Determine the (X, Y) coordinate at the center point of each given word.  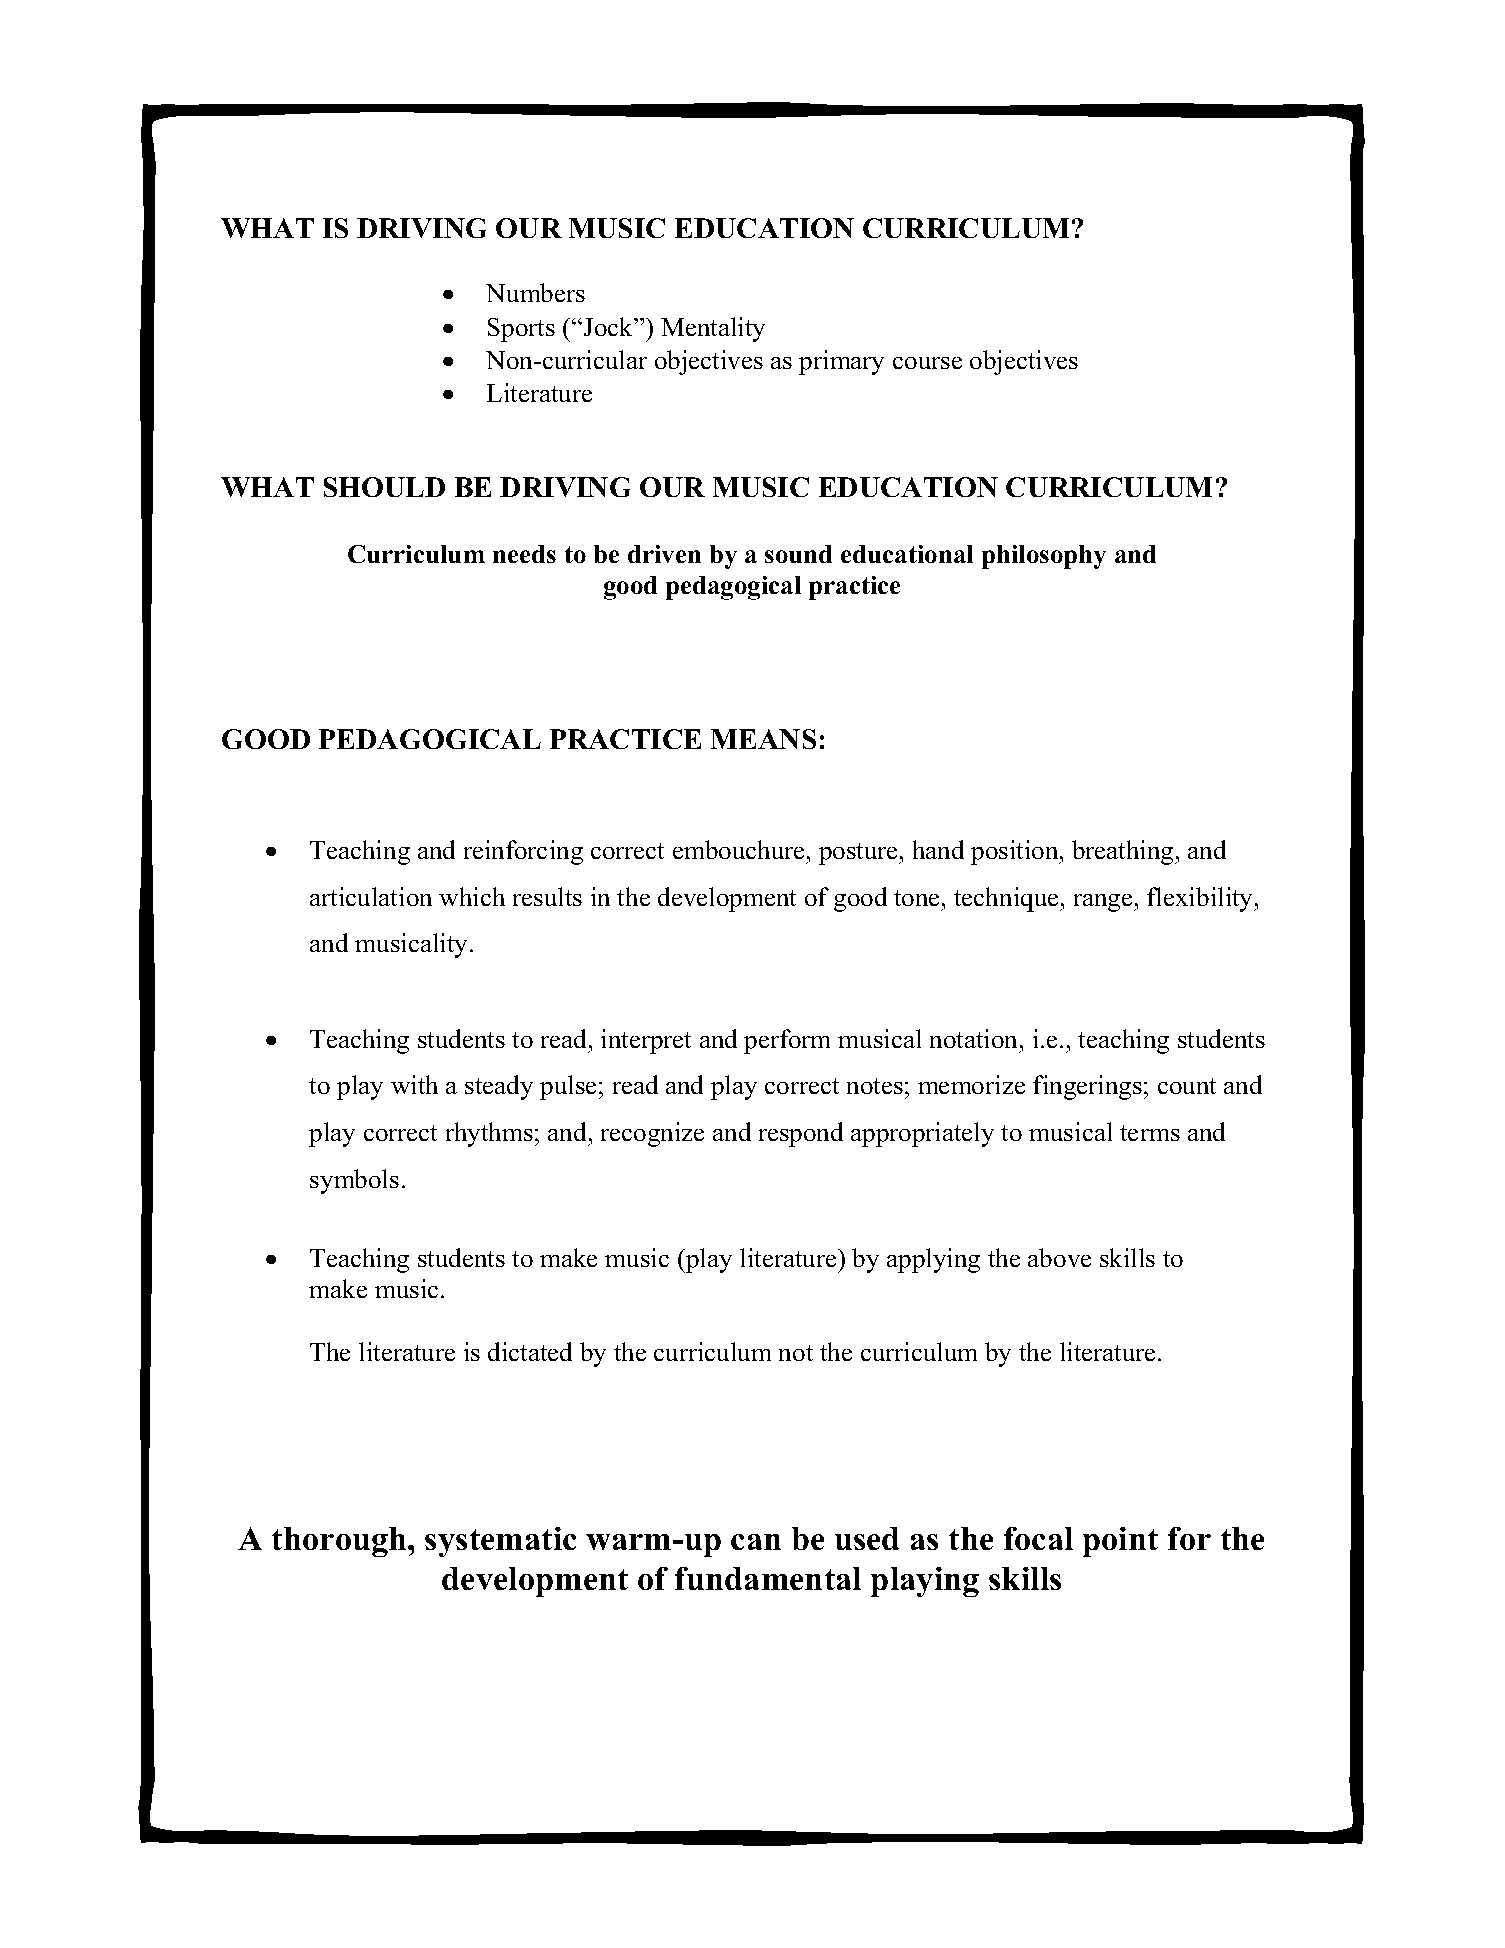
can (756, 1542)
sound (798, 554)
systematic (500, 1542)
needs (524, 554)
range (1104, 903)
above (1059, 1257)
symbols (354, 1181)
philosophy (1044, 557)
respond (801, 1134)
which (472, 896)
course (927, 363)
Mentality (713, 329)
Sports (521, 330)
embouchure (738, 849)
